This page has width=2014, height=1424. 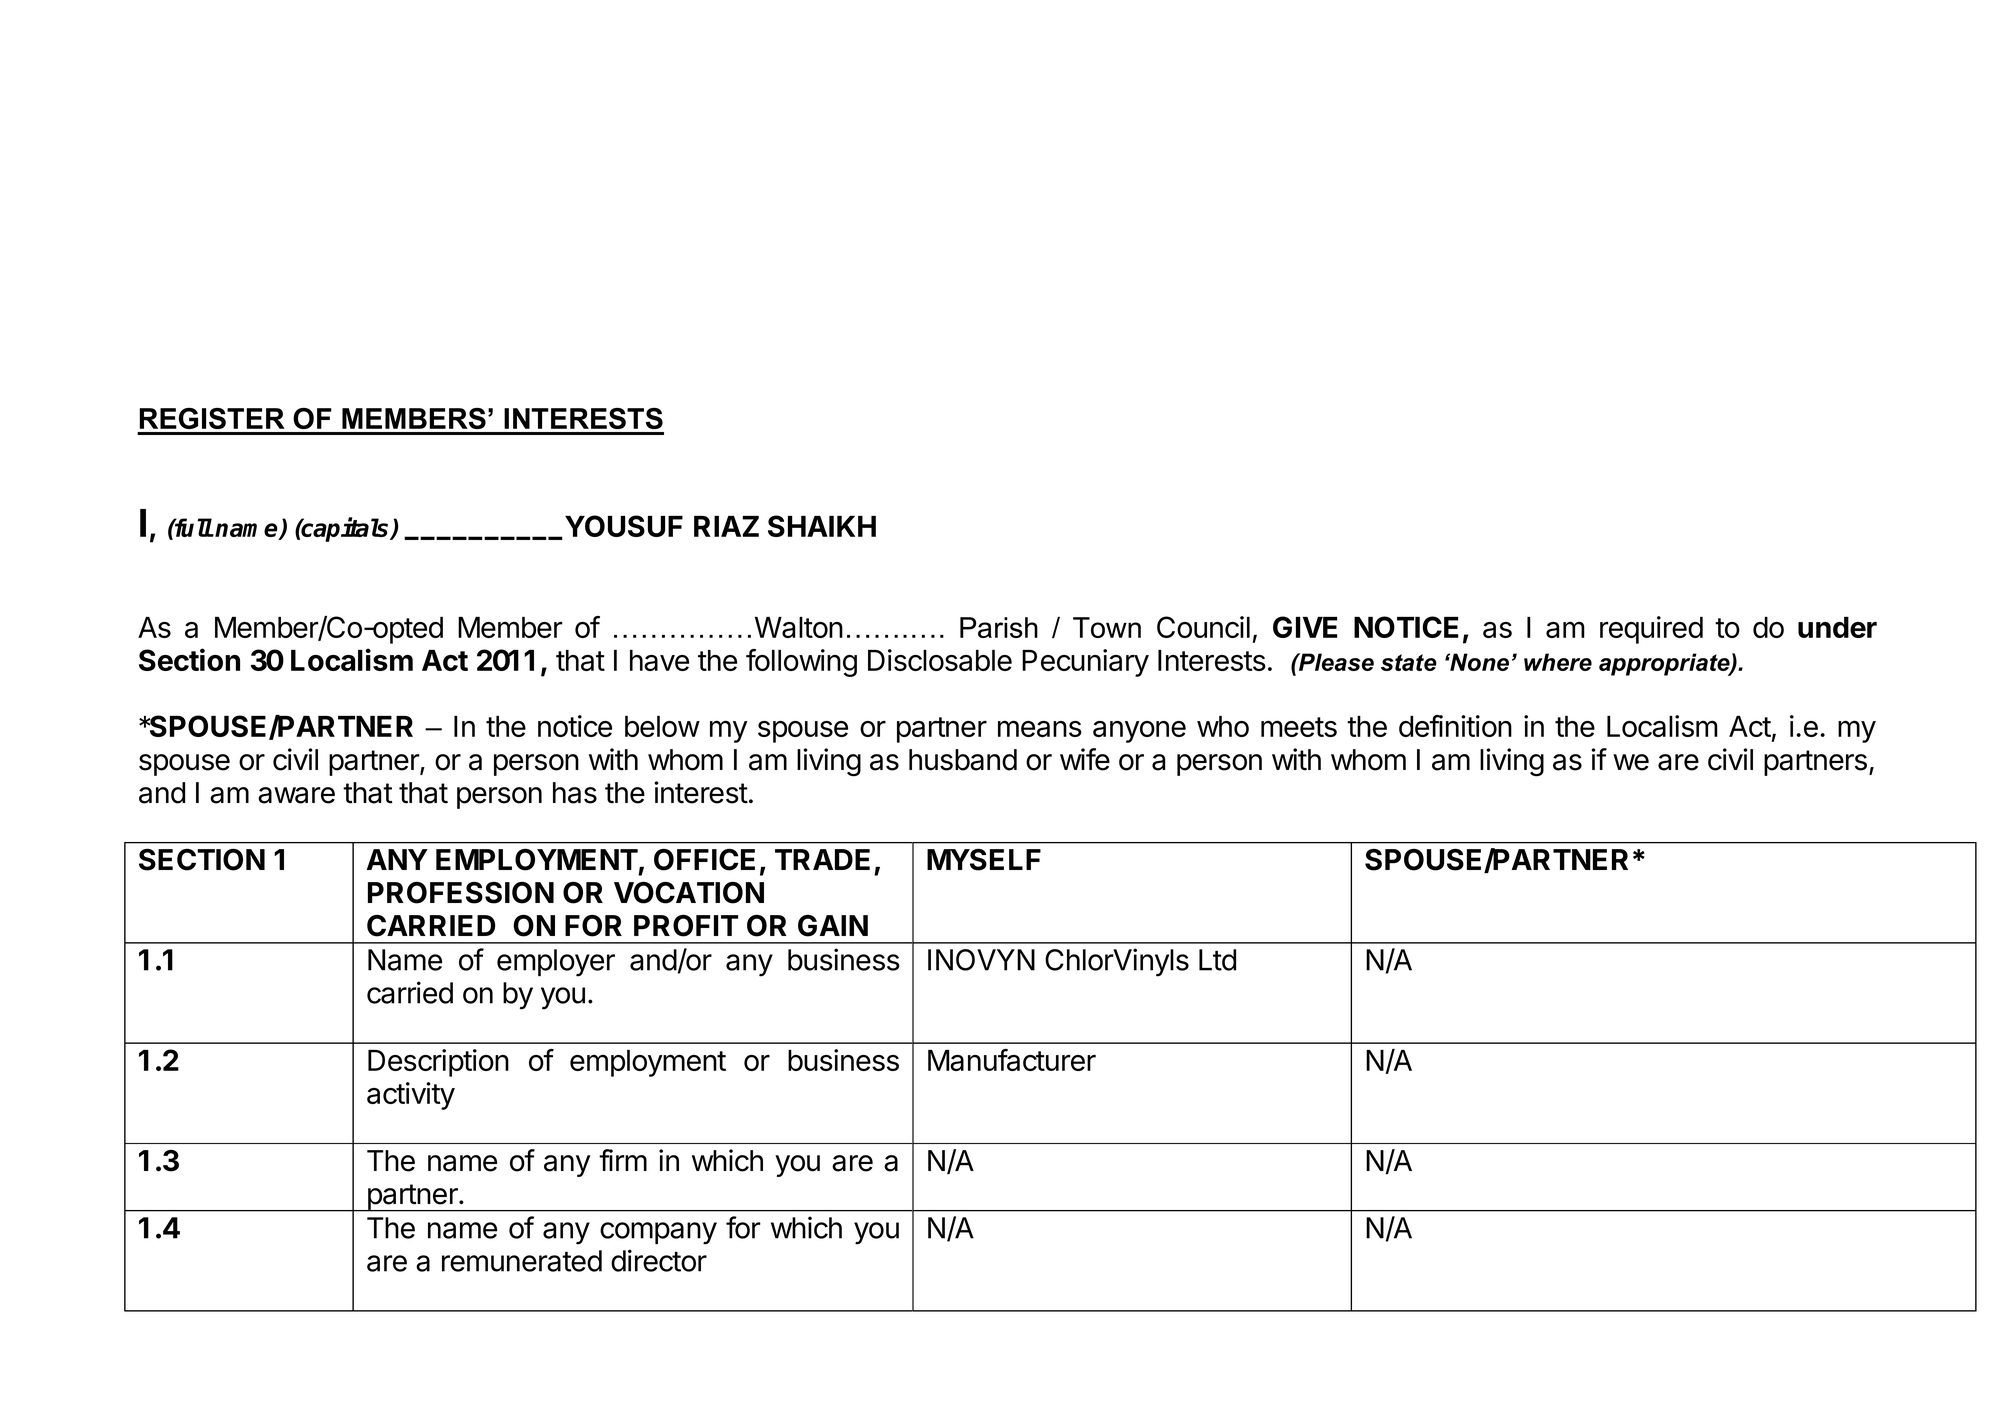 I want to click on SHAIKH, so click(x=822, y=526).
